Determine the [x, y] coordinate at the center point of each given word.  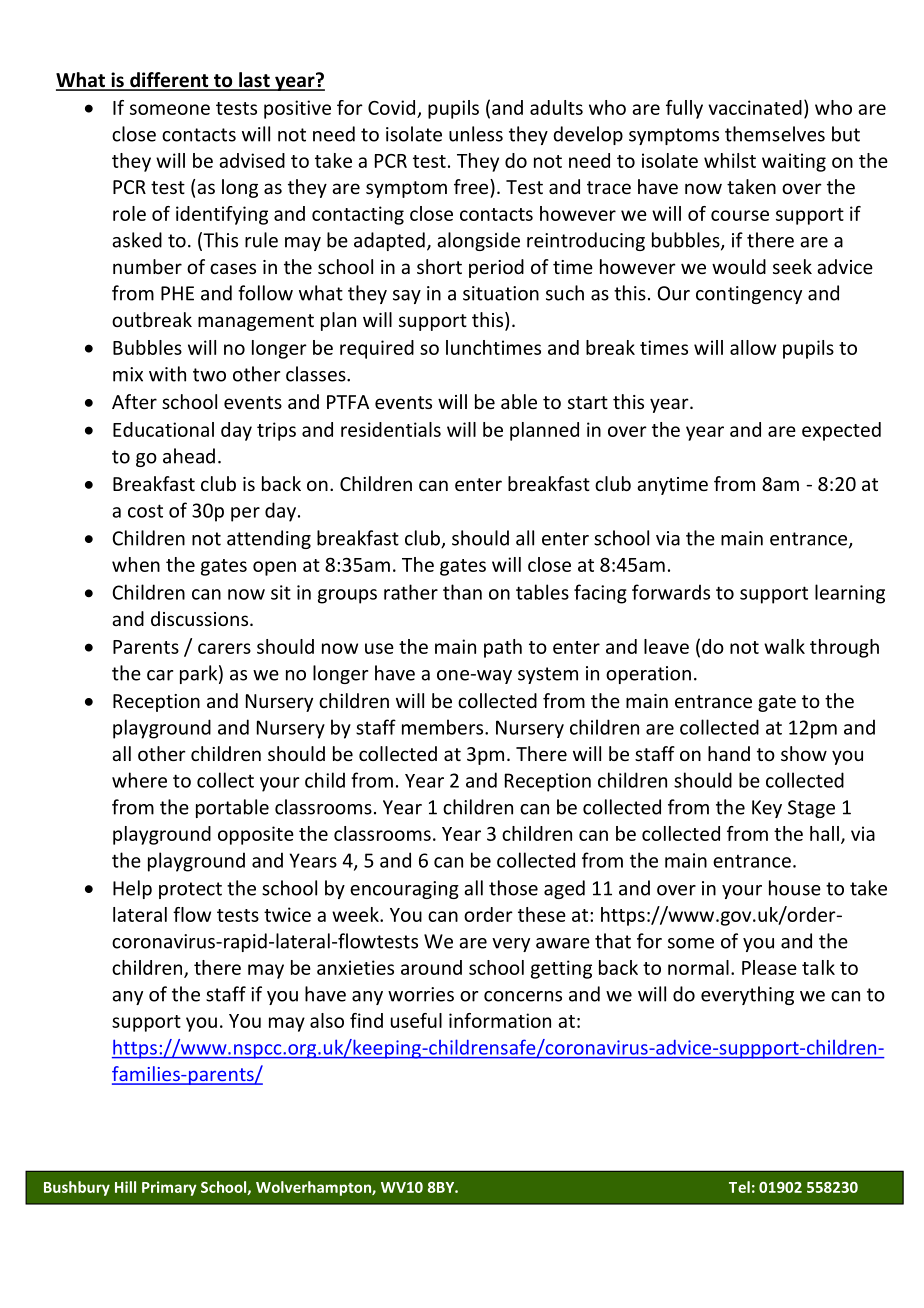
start [588, 402]
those [513, 888]
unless [476, 134]
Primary [169, 1188]
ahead [189, 456]
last [254, 81]
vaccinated [755, 107]
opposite [256, 835]
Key [767, 809]
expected [841, 431]
